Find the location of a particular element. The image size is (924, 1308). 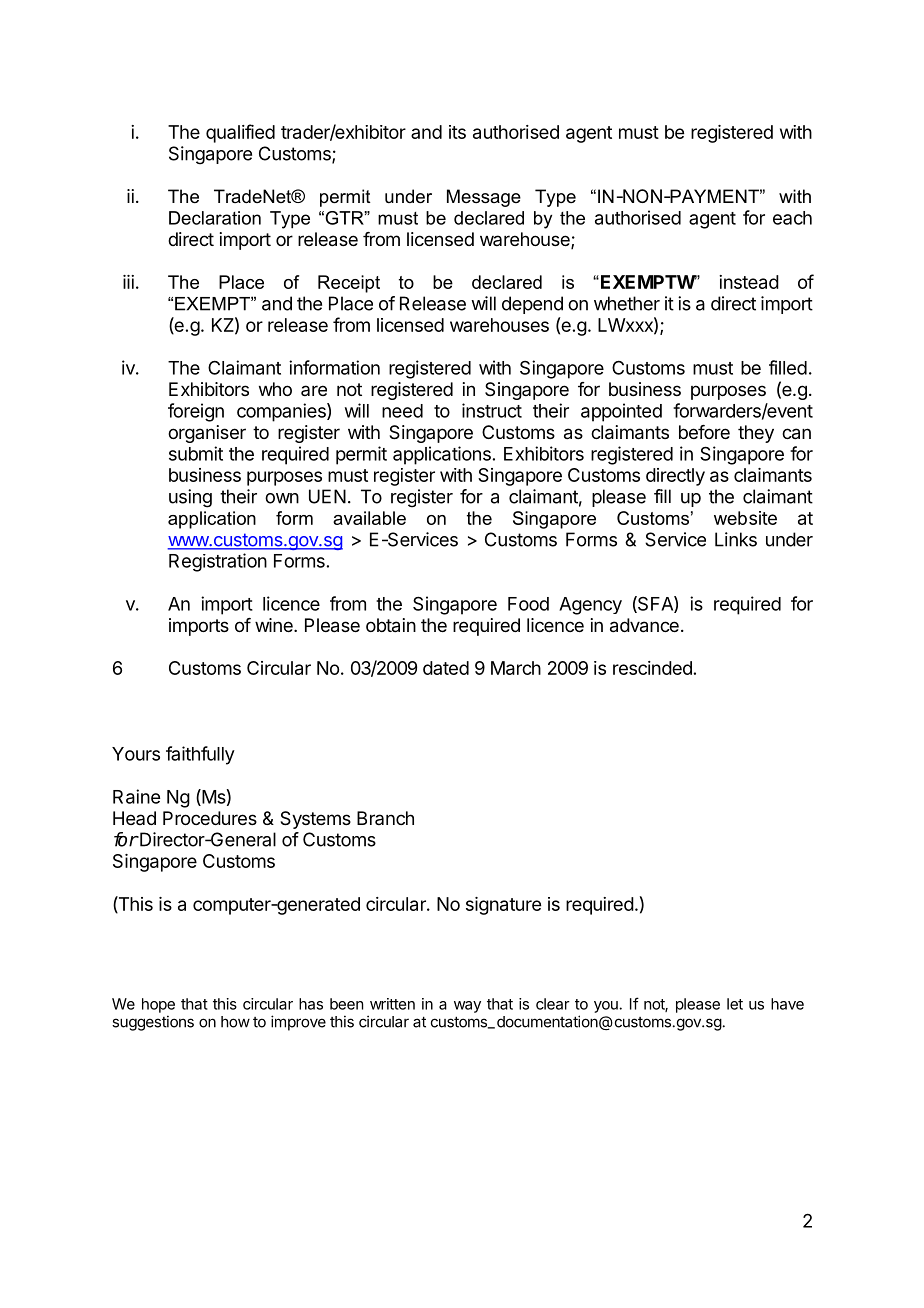

Food is located at coordinates (528, 604).
